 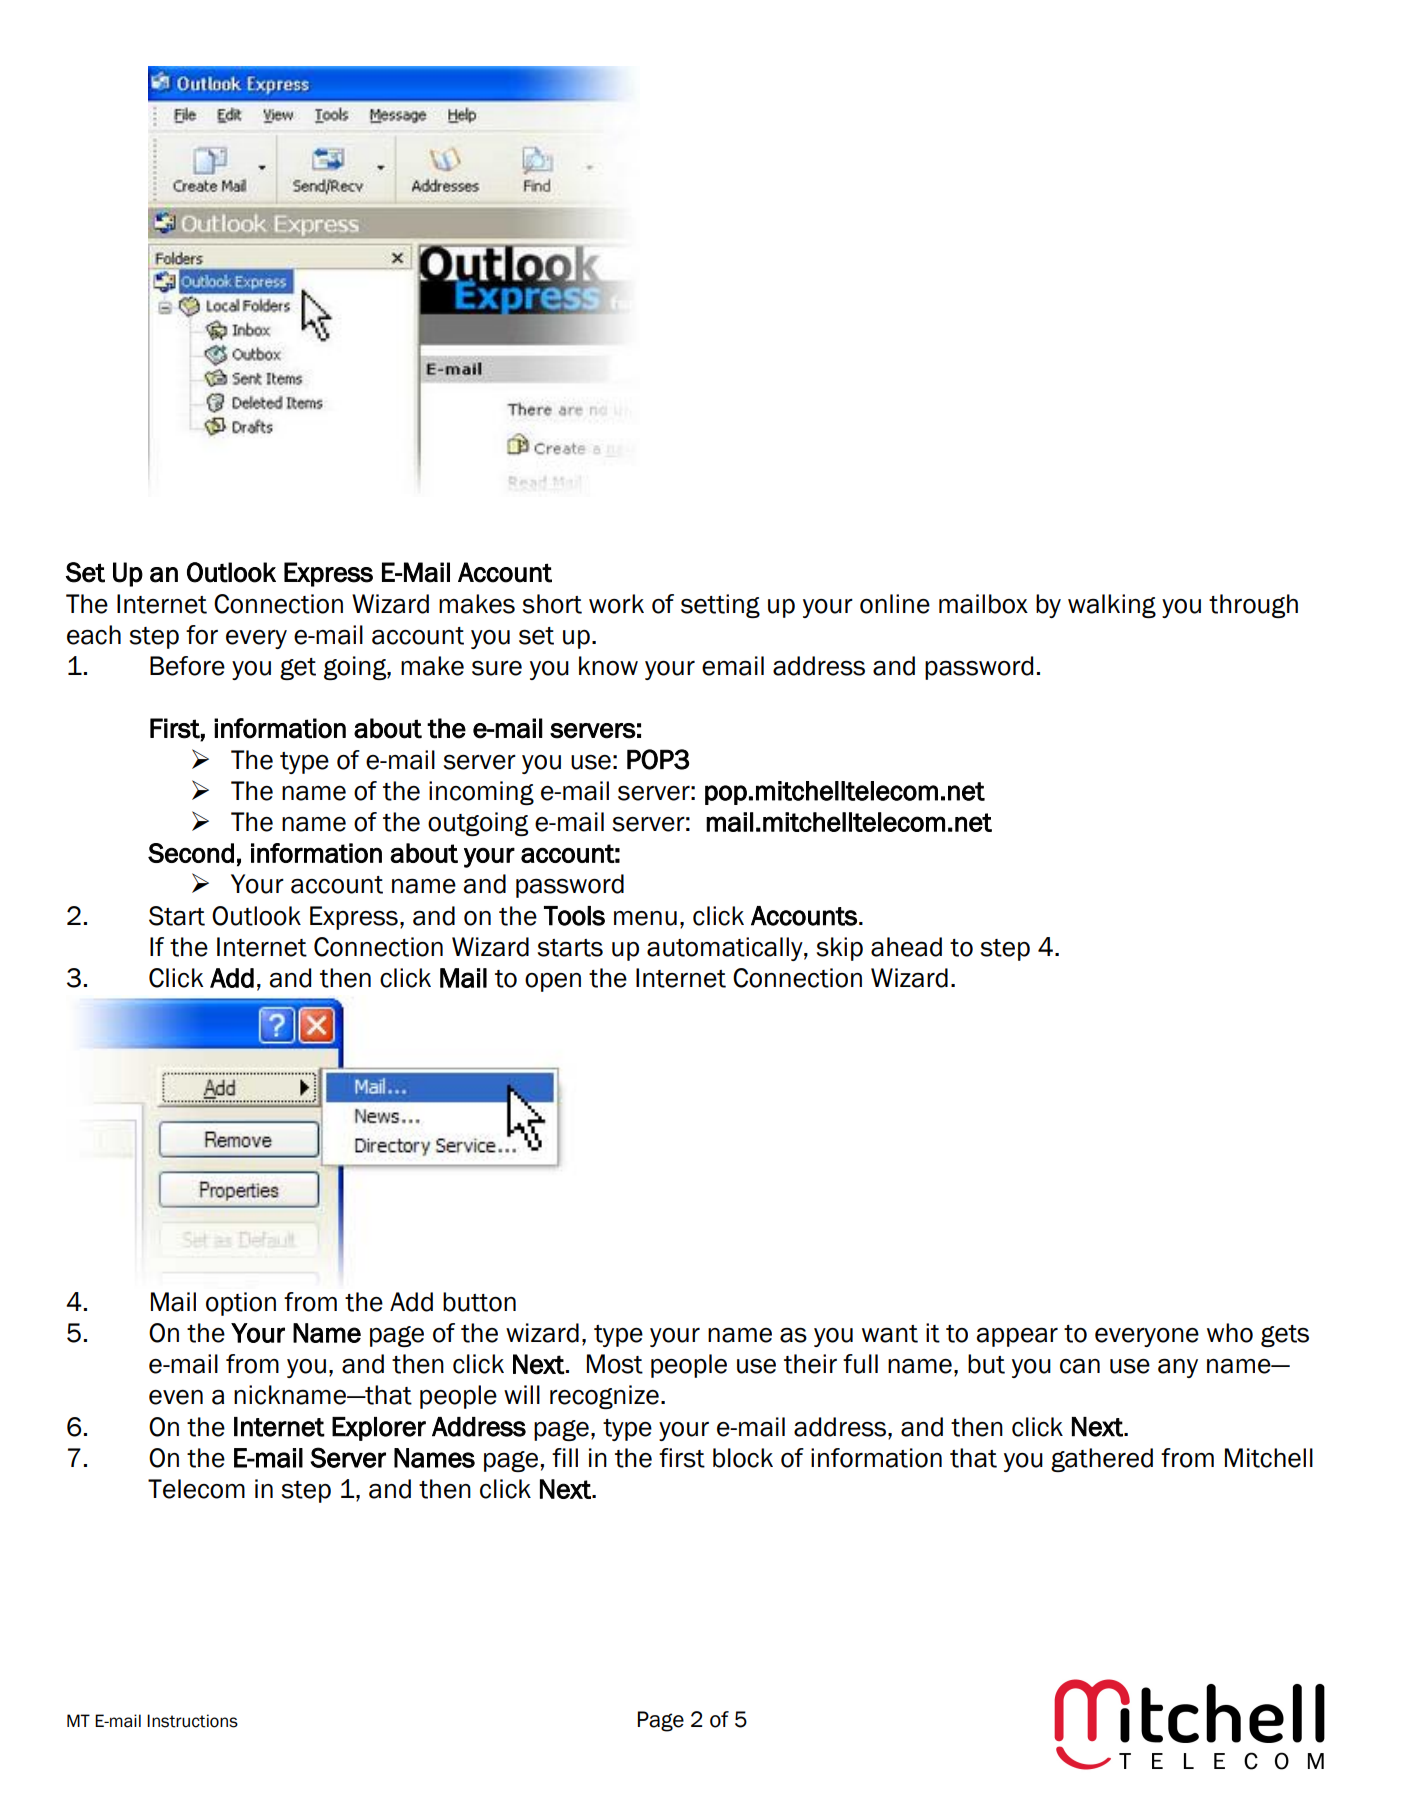 I want to click on open, so click(x=553, y=982).
